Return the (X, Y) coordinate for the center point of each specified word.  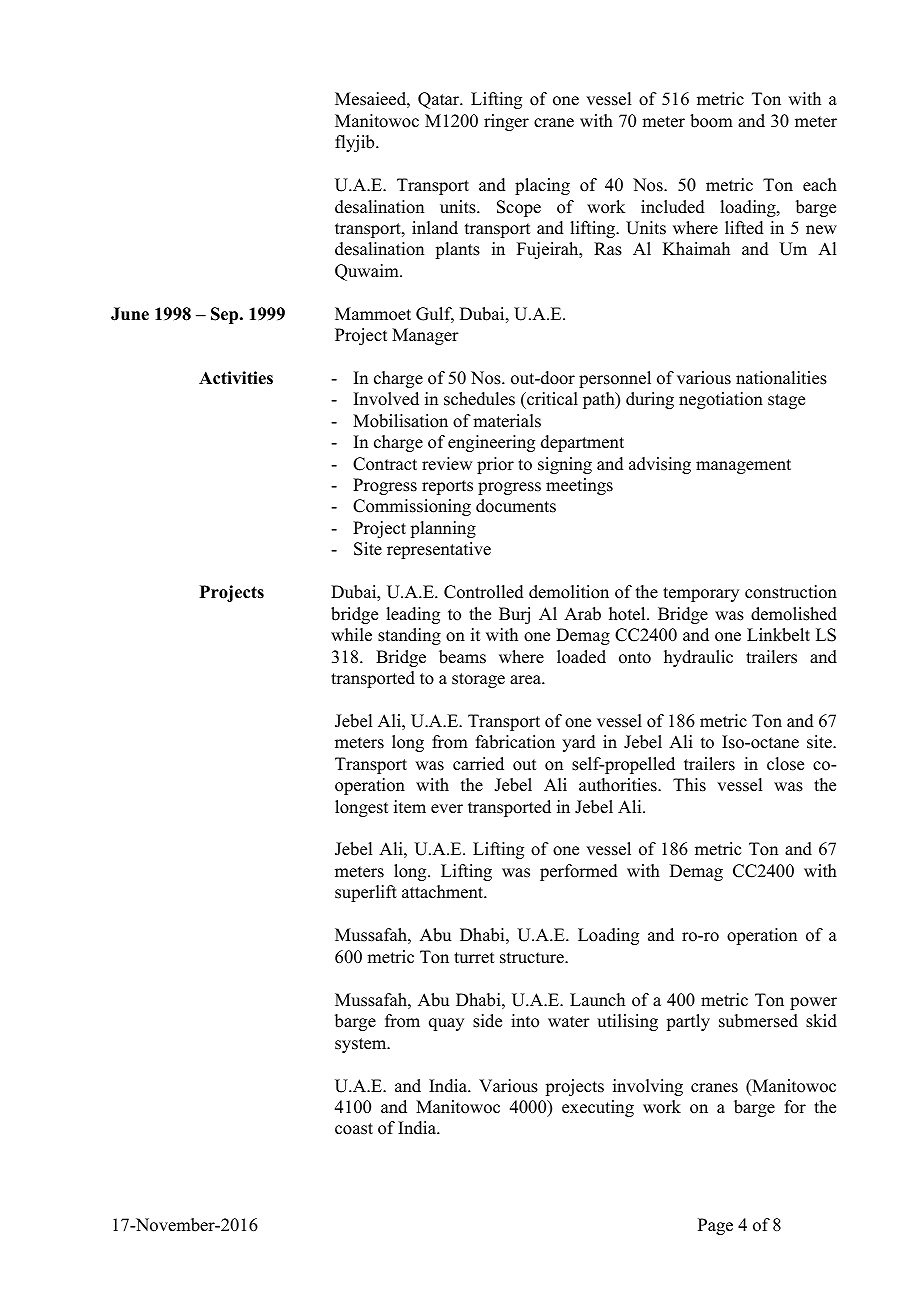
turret (474, 958)
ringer (506, 122)
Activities (236, 378)
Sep (226, 315)
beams (462, 657)
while (351, 635)
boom (711, 121)
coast (354, 1129)
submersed (758, 1021)
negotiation (721, 400)
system (362, 1045)
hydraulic (698, 658)
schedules (479, 399)
